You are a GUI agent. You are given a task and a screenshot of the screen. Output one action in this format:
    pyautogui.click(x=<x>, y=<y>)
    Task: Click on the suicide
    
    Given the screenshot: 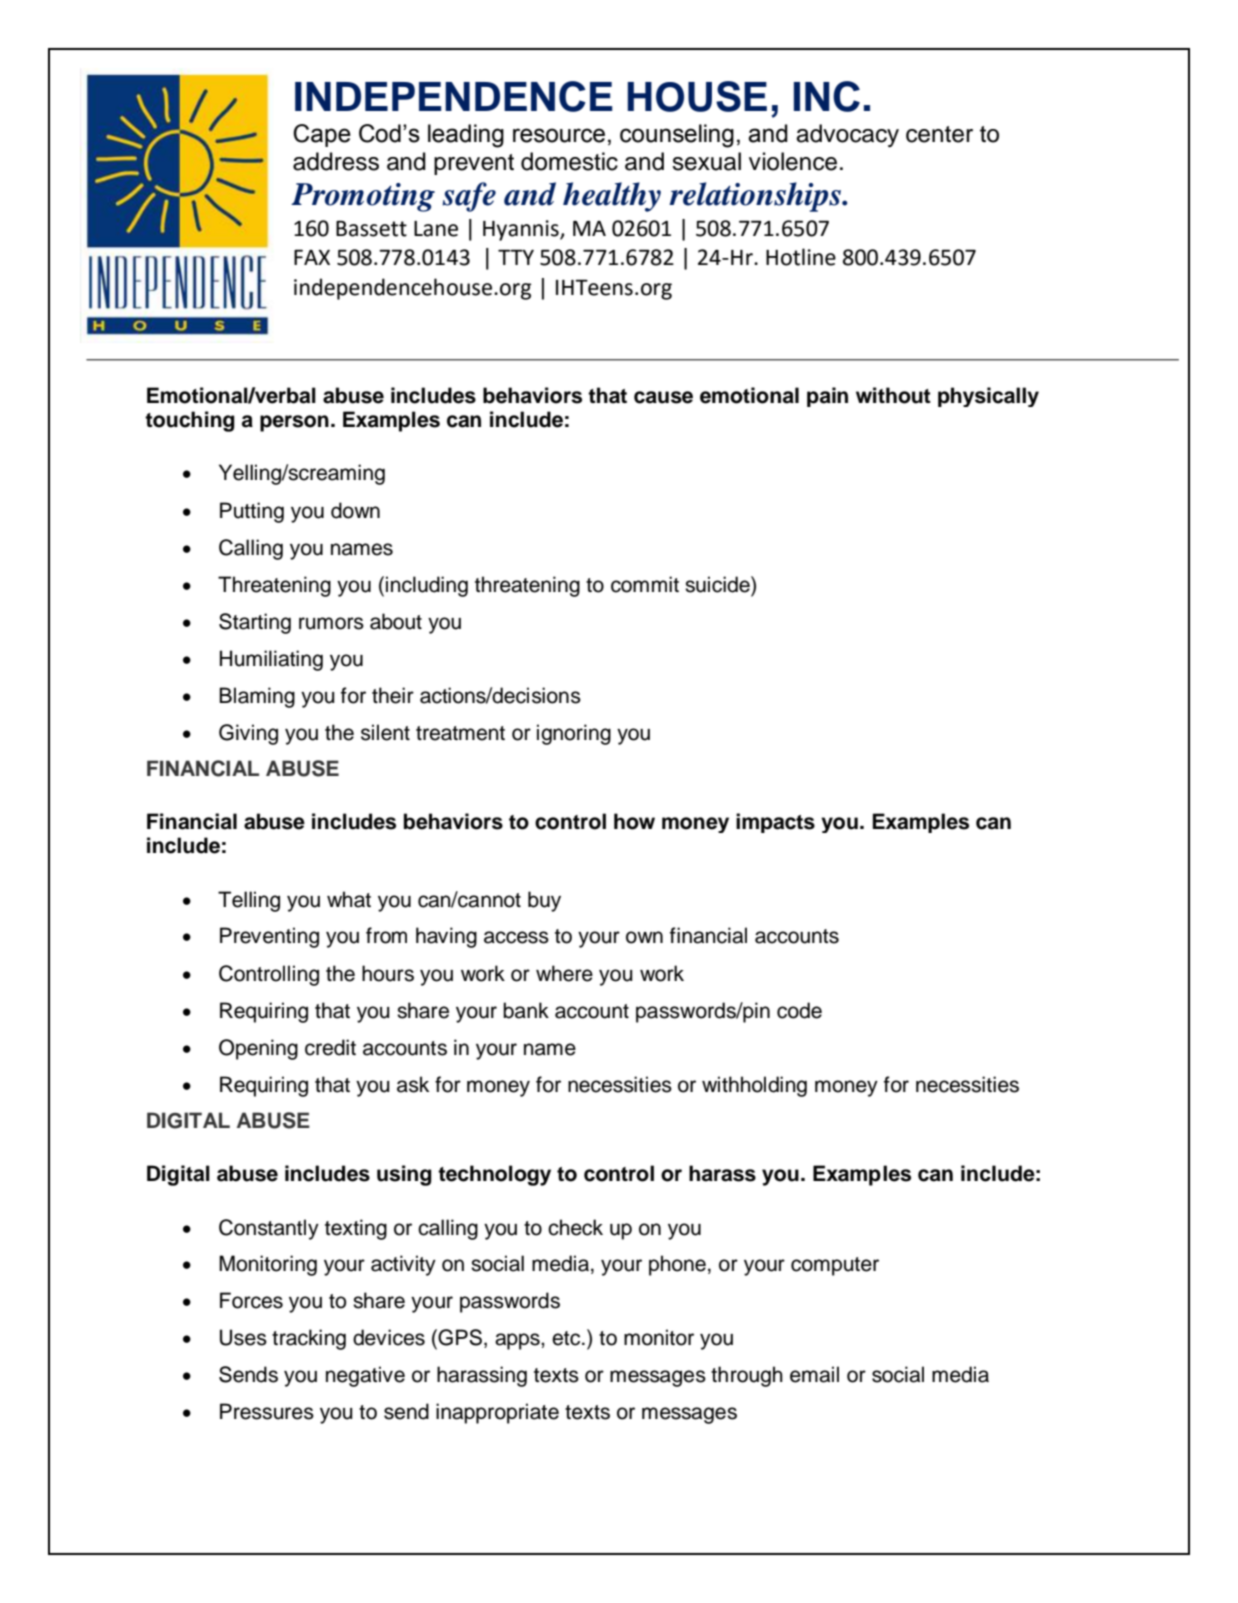 What is the action you would take?
    pyautogui.click(x=718, y=584)
